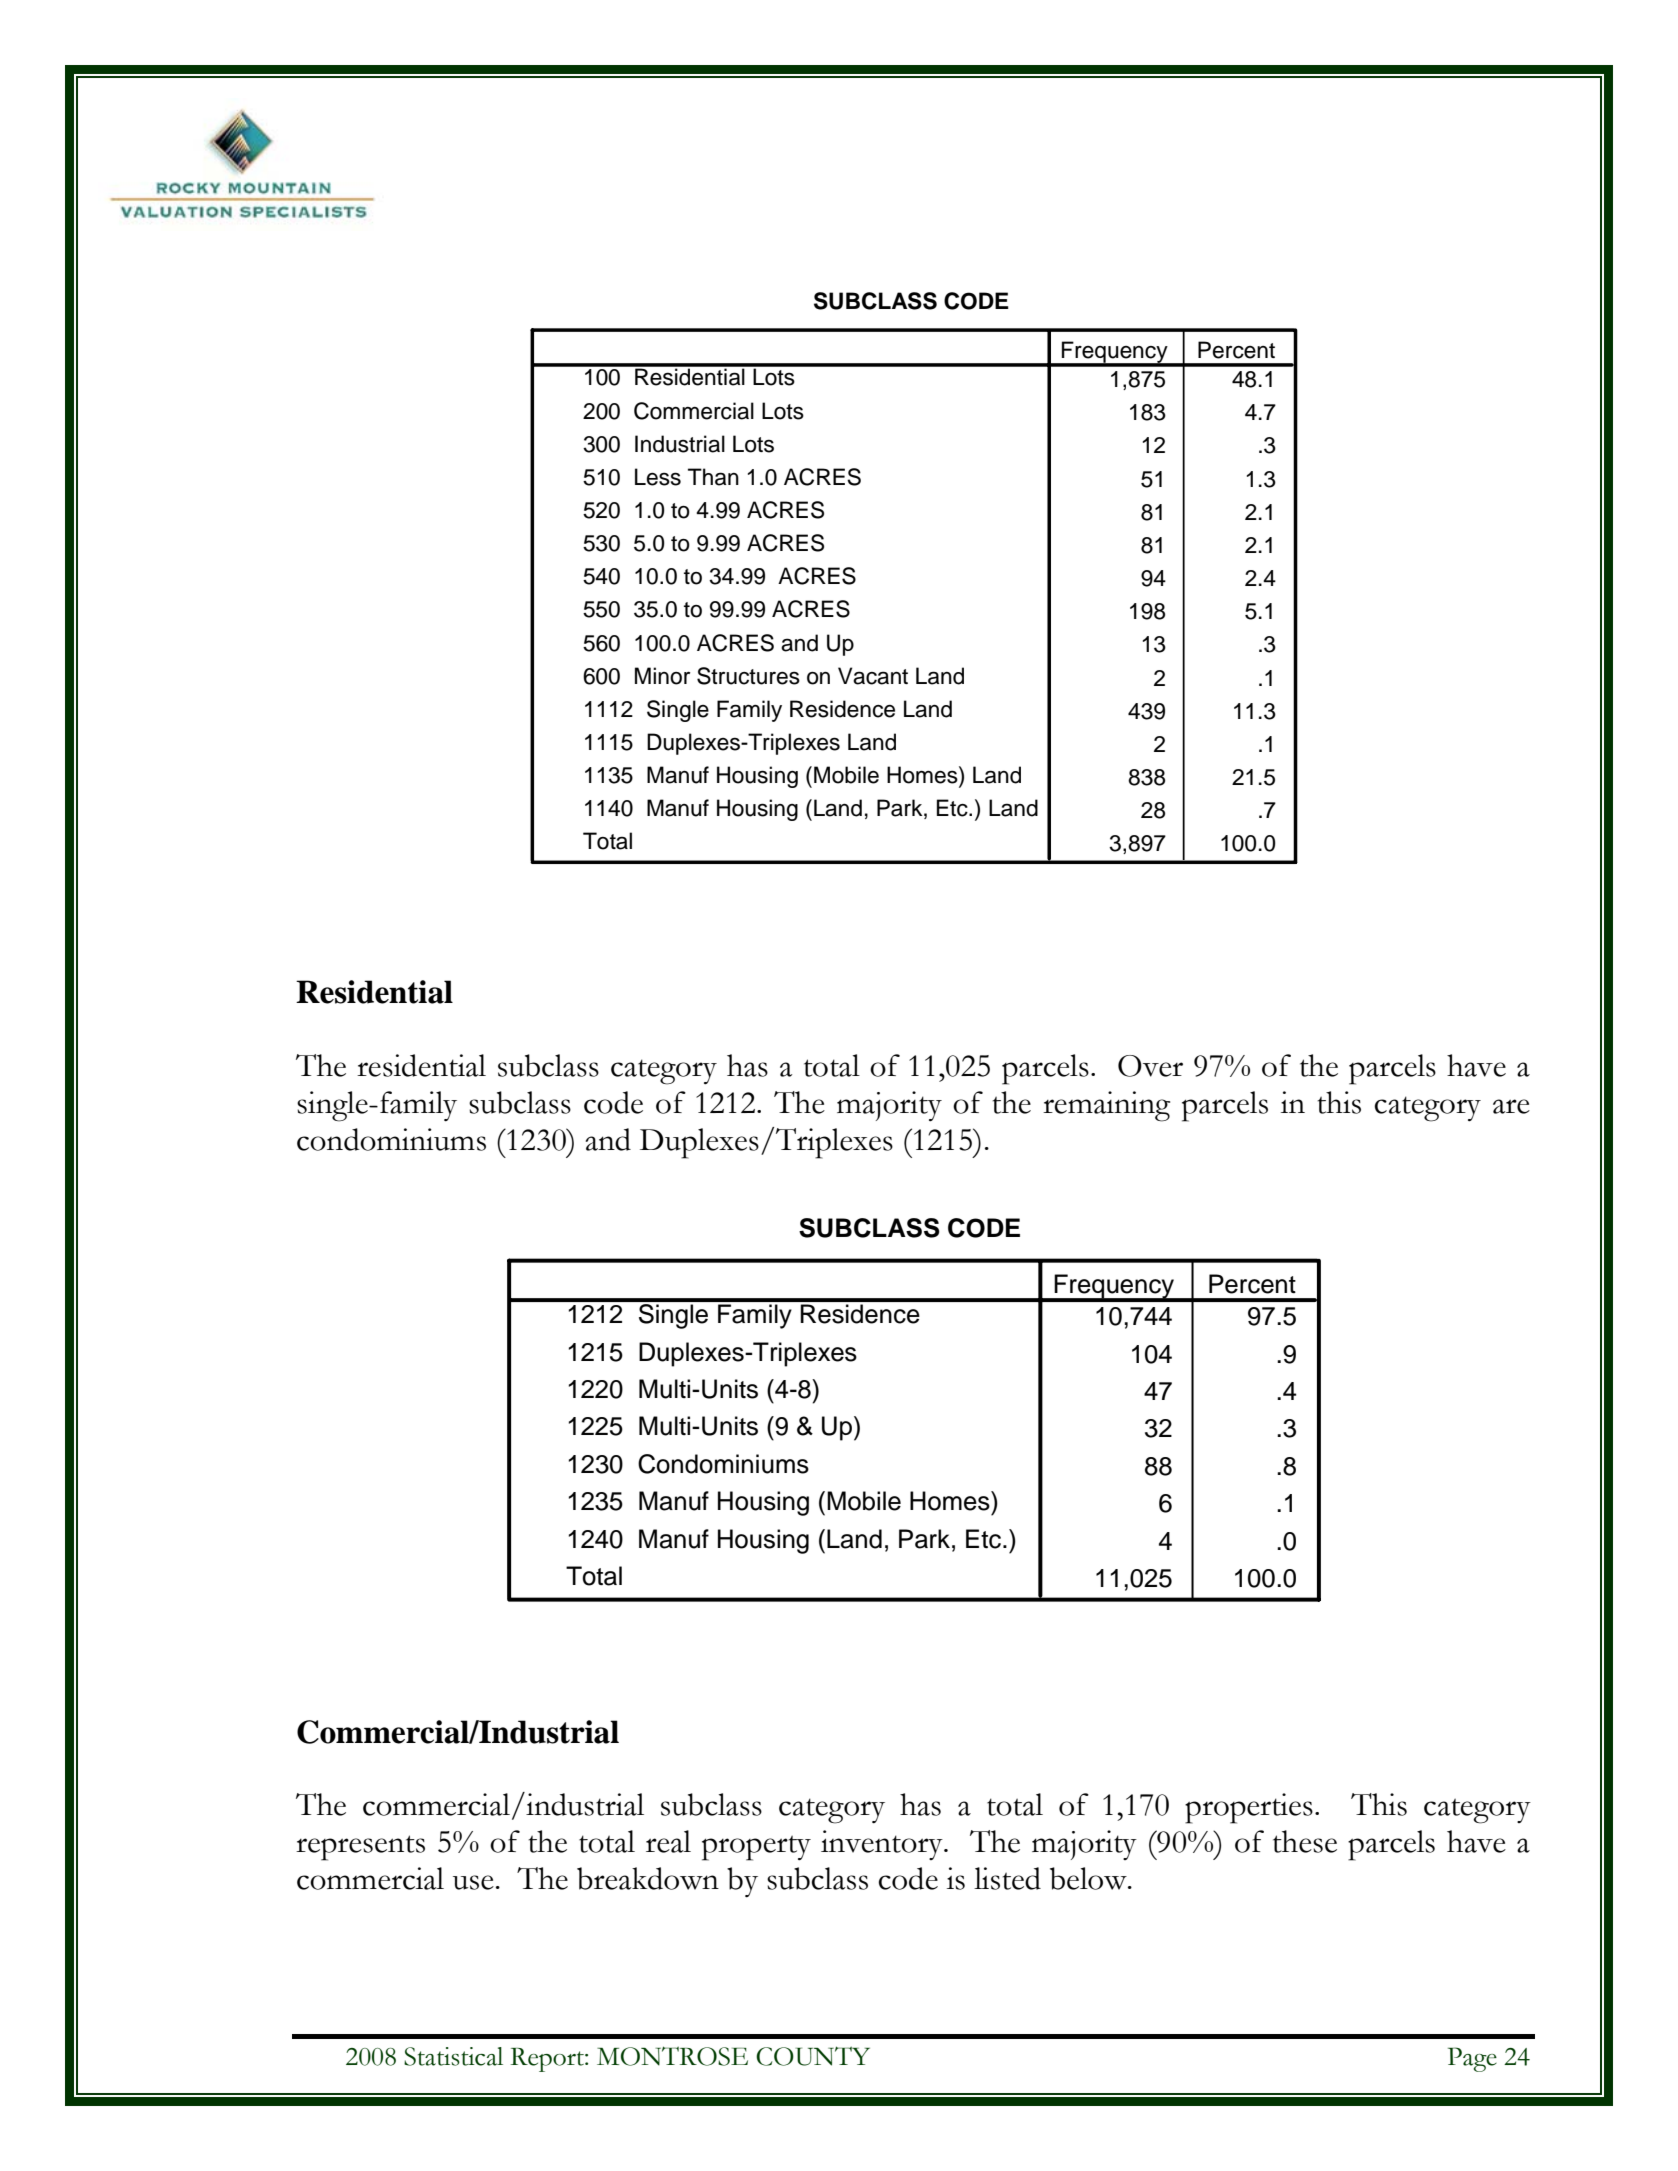 The width and height of the document is (1678, 2171). Describe the element at coordinates (1106, 1106) in the document. I see `remaining` at that location.
